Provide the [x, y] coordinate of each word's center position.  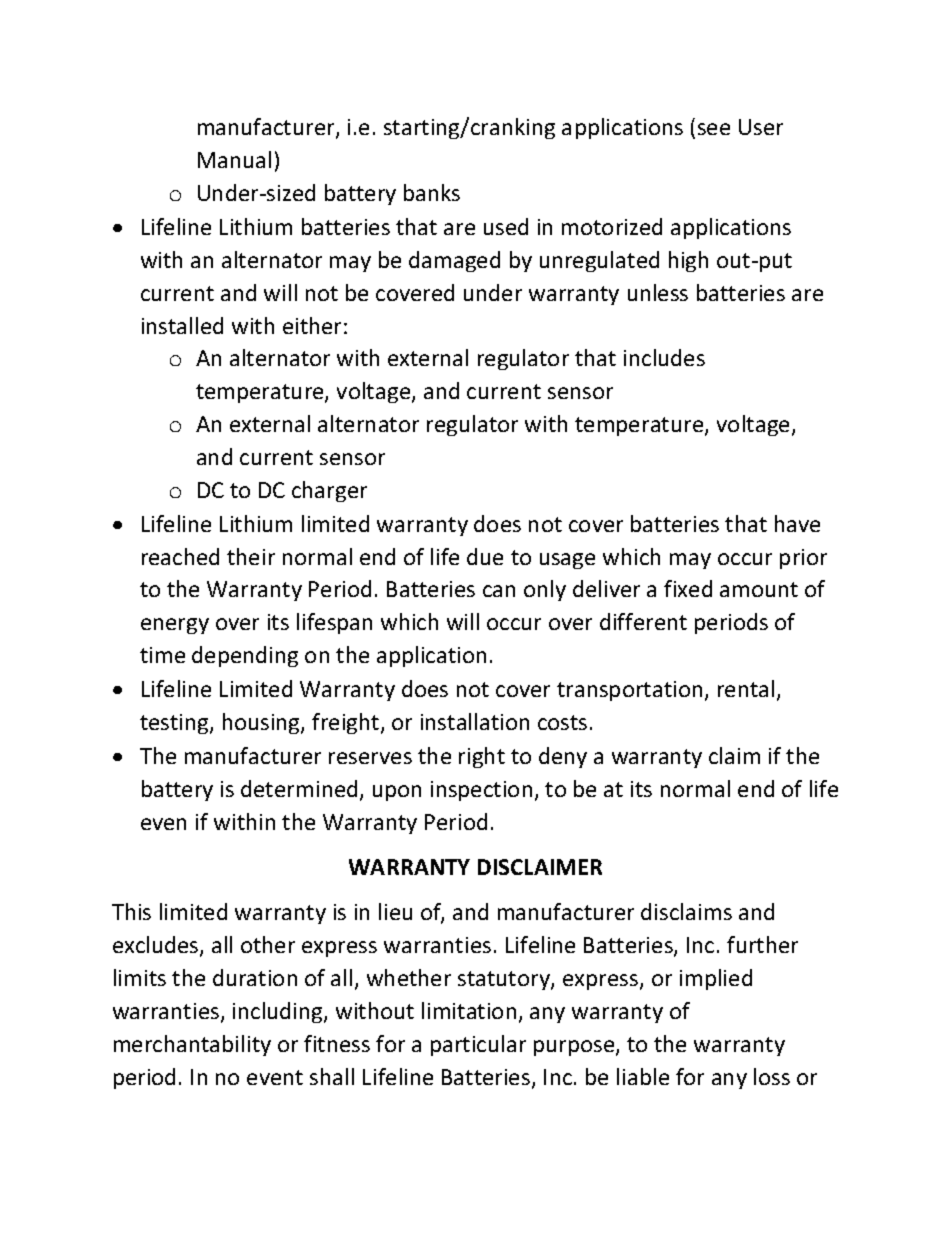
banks [432, 192]
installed [182, 325]
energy [175, 626]
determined [299, 788]
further [762, 944]
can [499, 591]
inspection [481, 791]
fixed [688, 588]
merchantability [192, 1045]
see [714, 129]
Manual [234, 159]
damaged [454, 261]
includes [664, 357]
